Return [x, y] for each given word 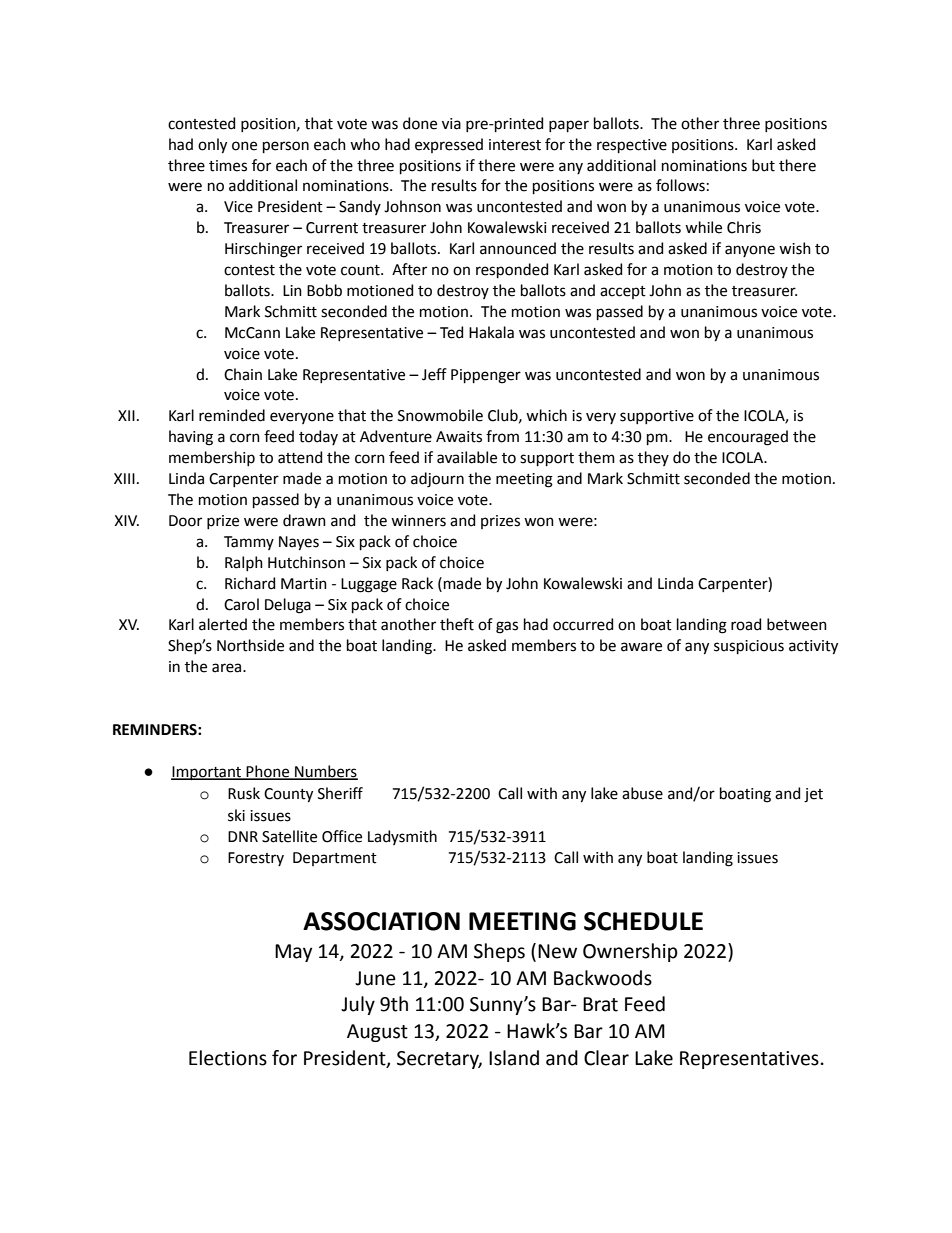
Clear [606, 1058]
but [763, 165]
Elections [228, 1058]
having [191, 438]
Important [207, 773]
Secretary [439, 1060]
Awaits [459, 437]
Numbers [325, 772]
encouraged [748, 438]
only [212, 146]
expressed [449, 145]
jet [813, 795]
